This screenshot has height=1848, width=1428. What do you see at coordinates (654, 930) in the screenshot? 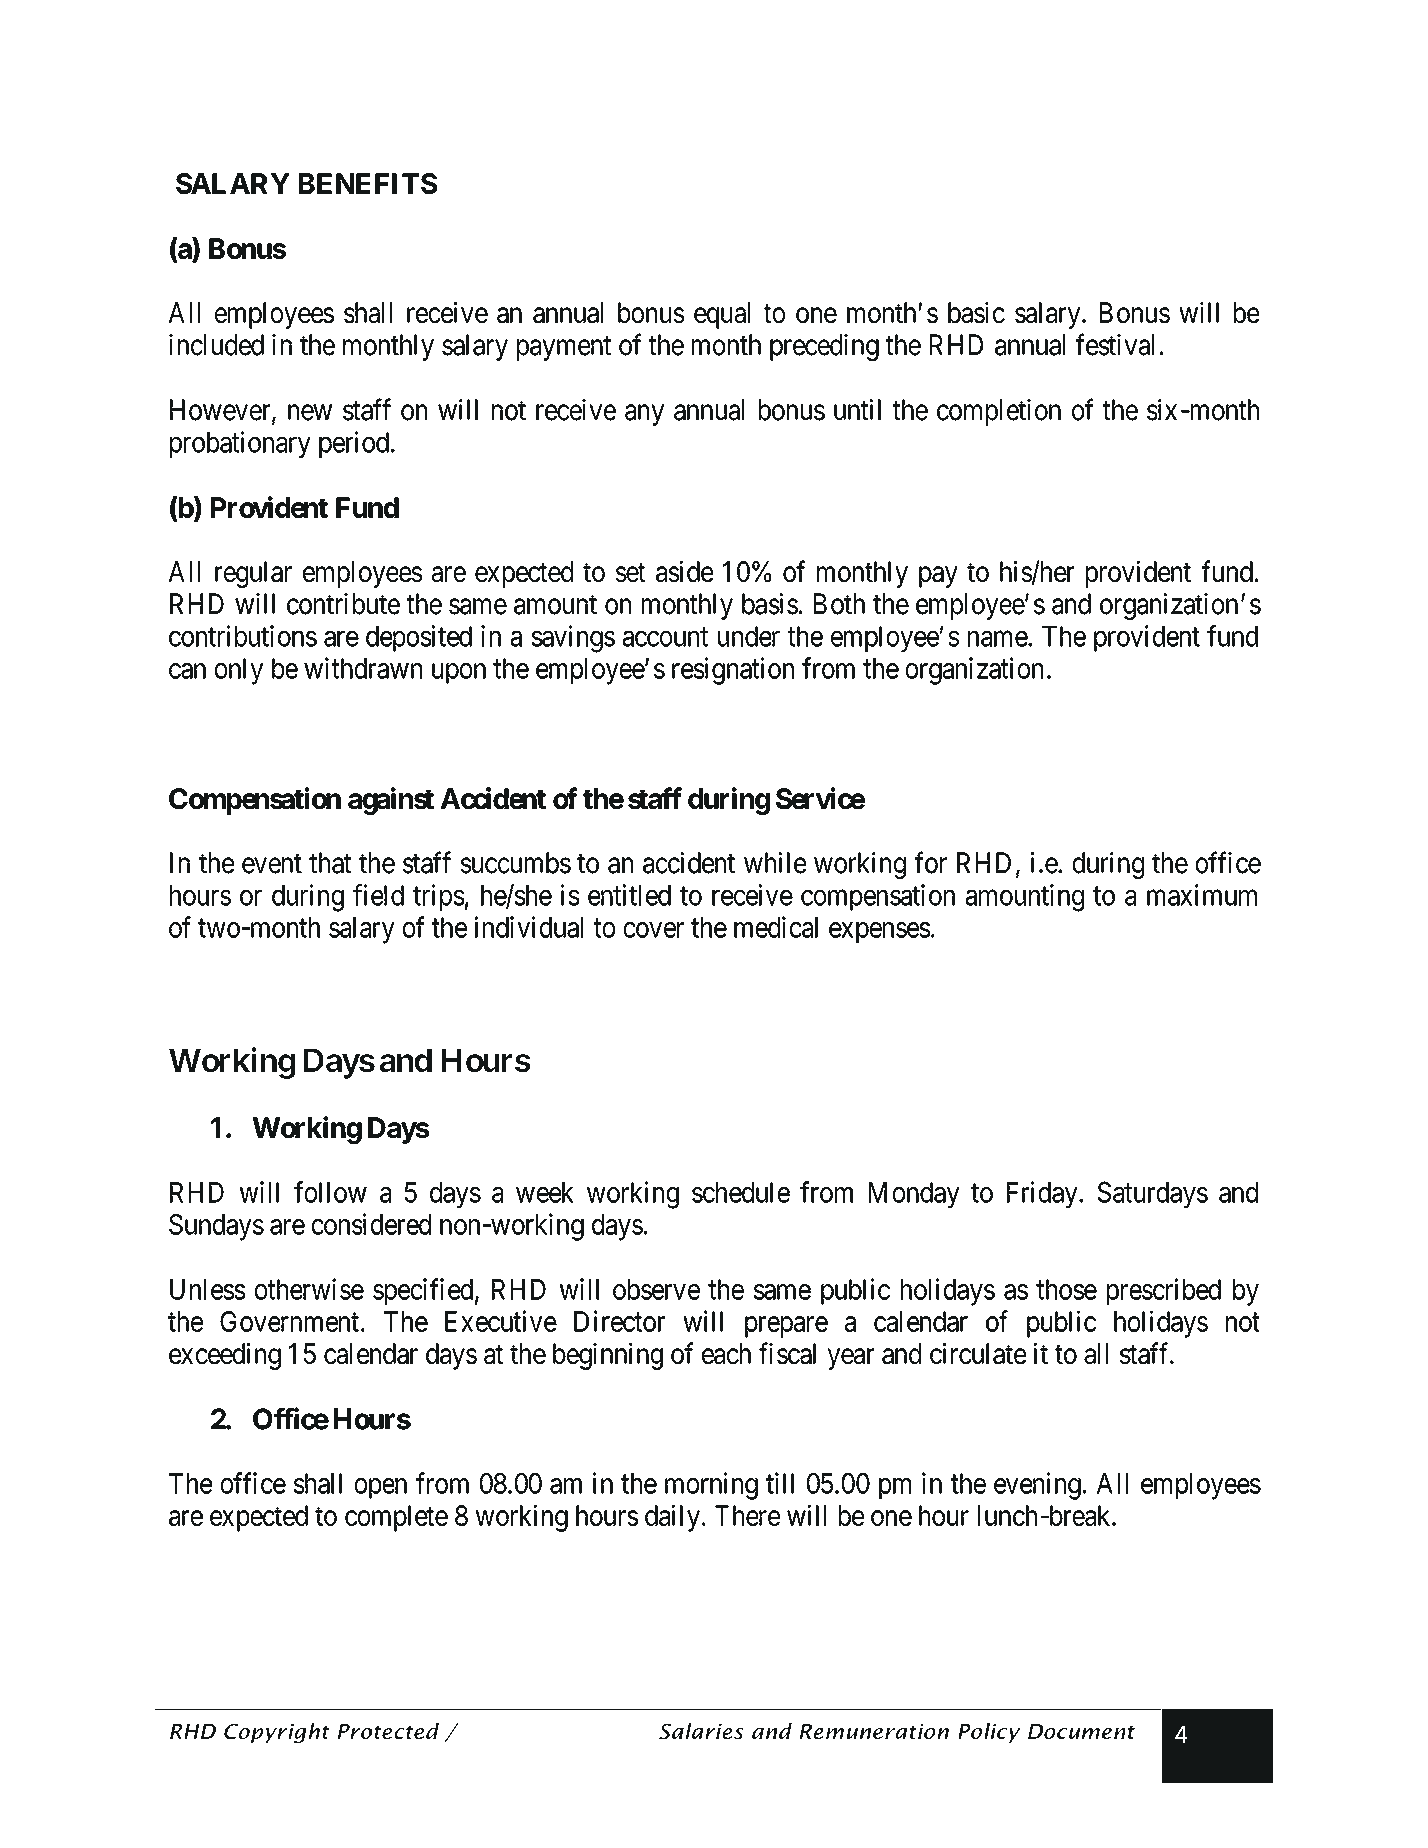
I see `cover` at bounding box center [654, 930].
